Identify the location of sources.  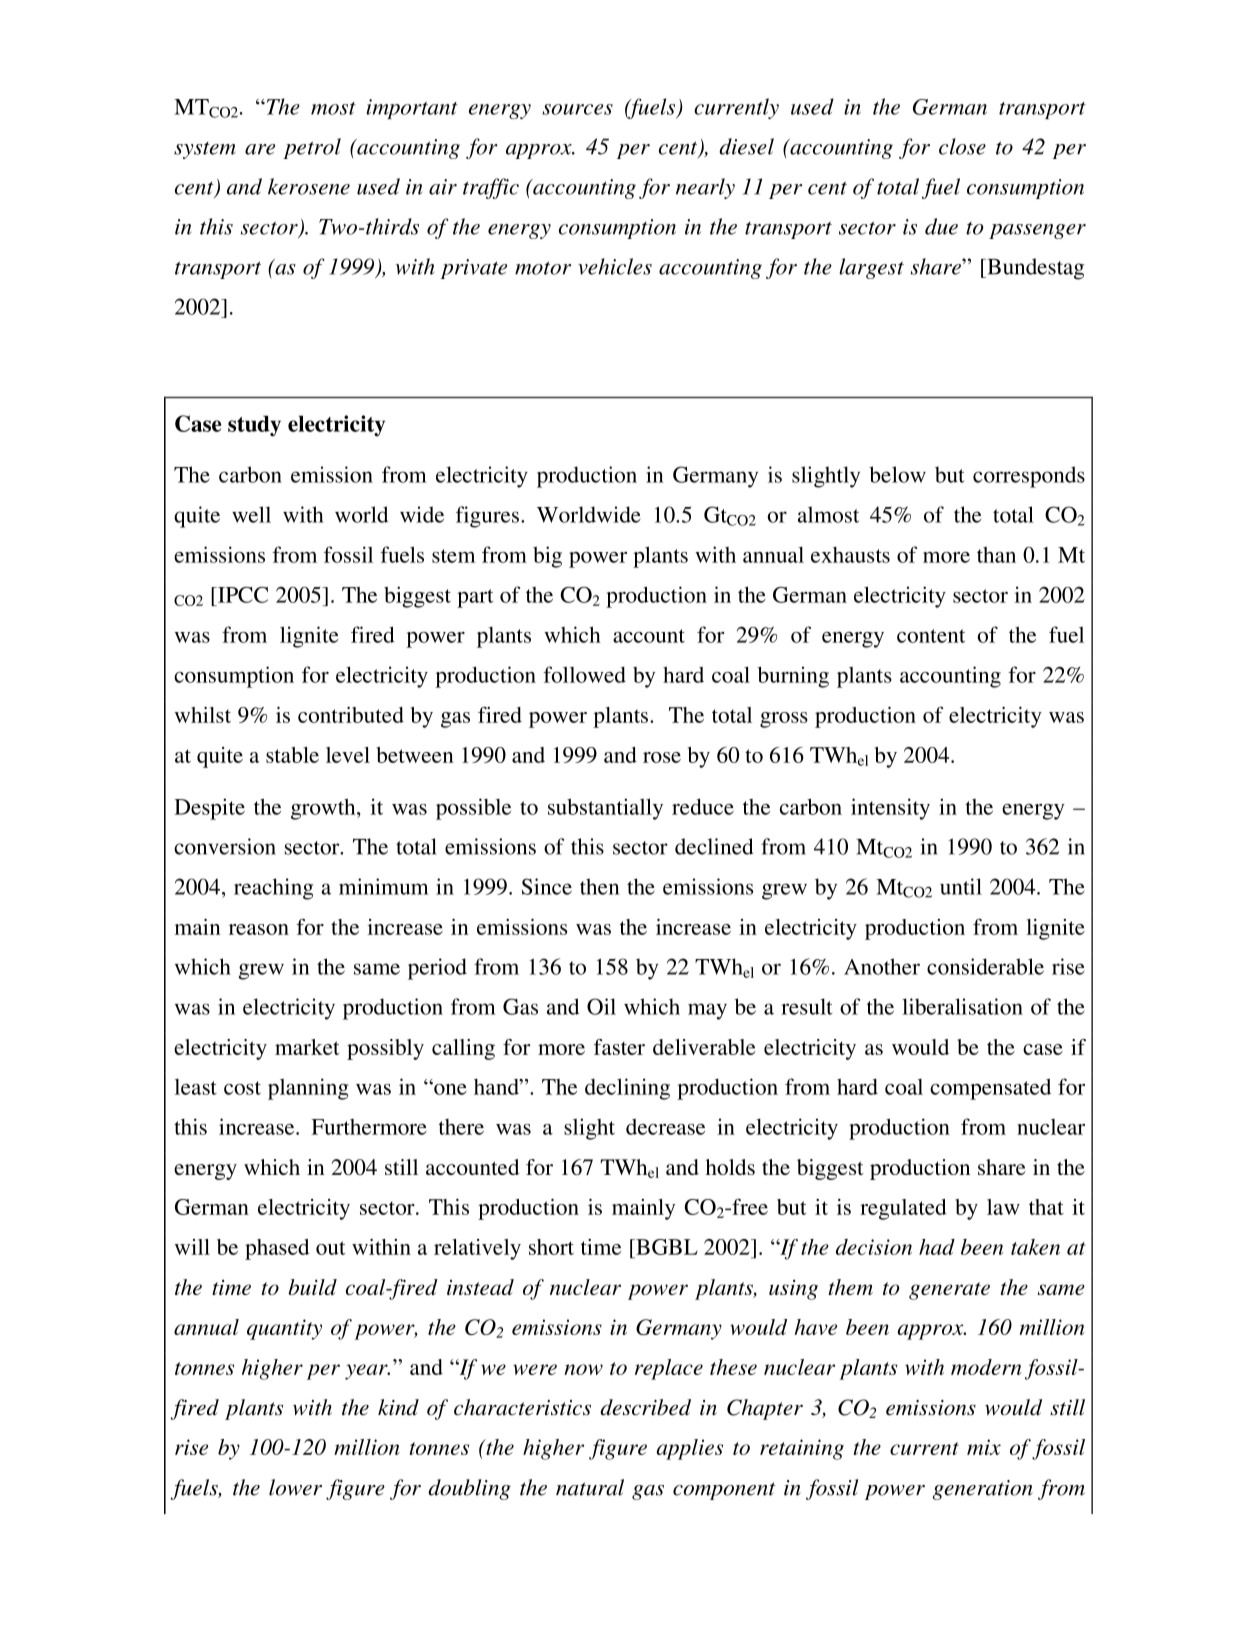
(577, 109).
